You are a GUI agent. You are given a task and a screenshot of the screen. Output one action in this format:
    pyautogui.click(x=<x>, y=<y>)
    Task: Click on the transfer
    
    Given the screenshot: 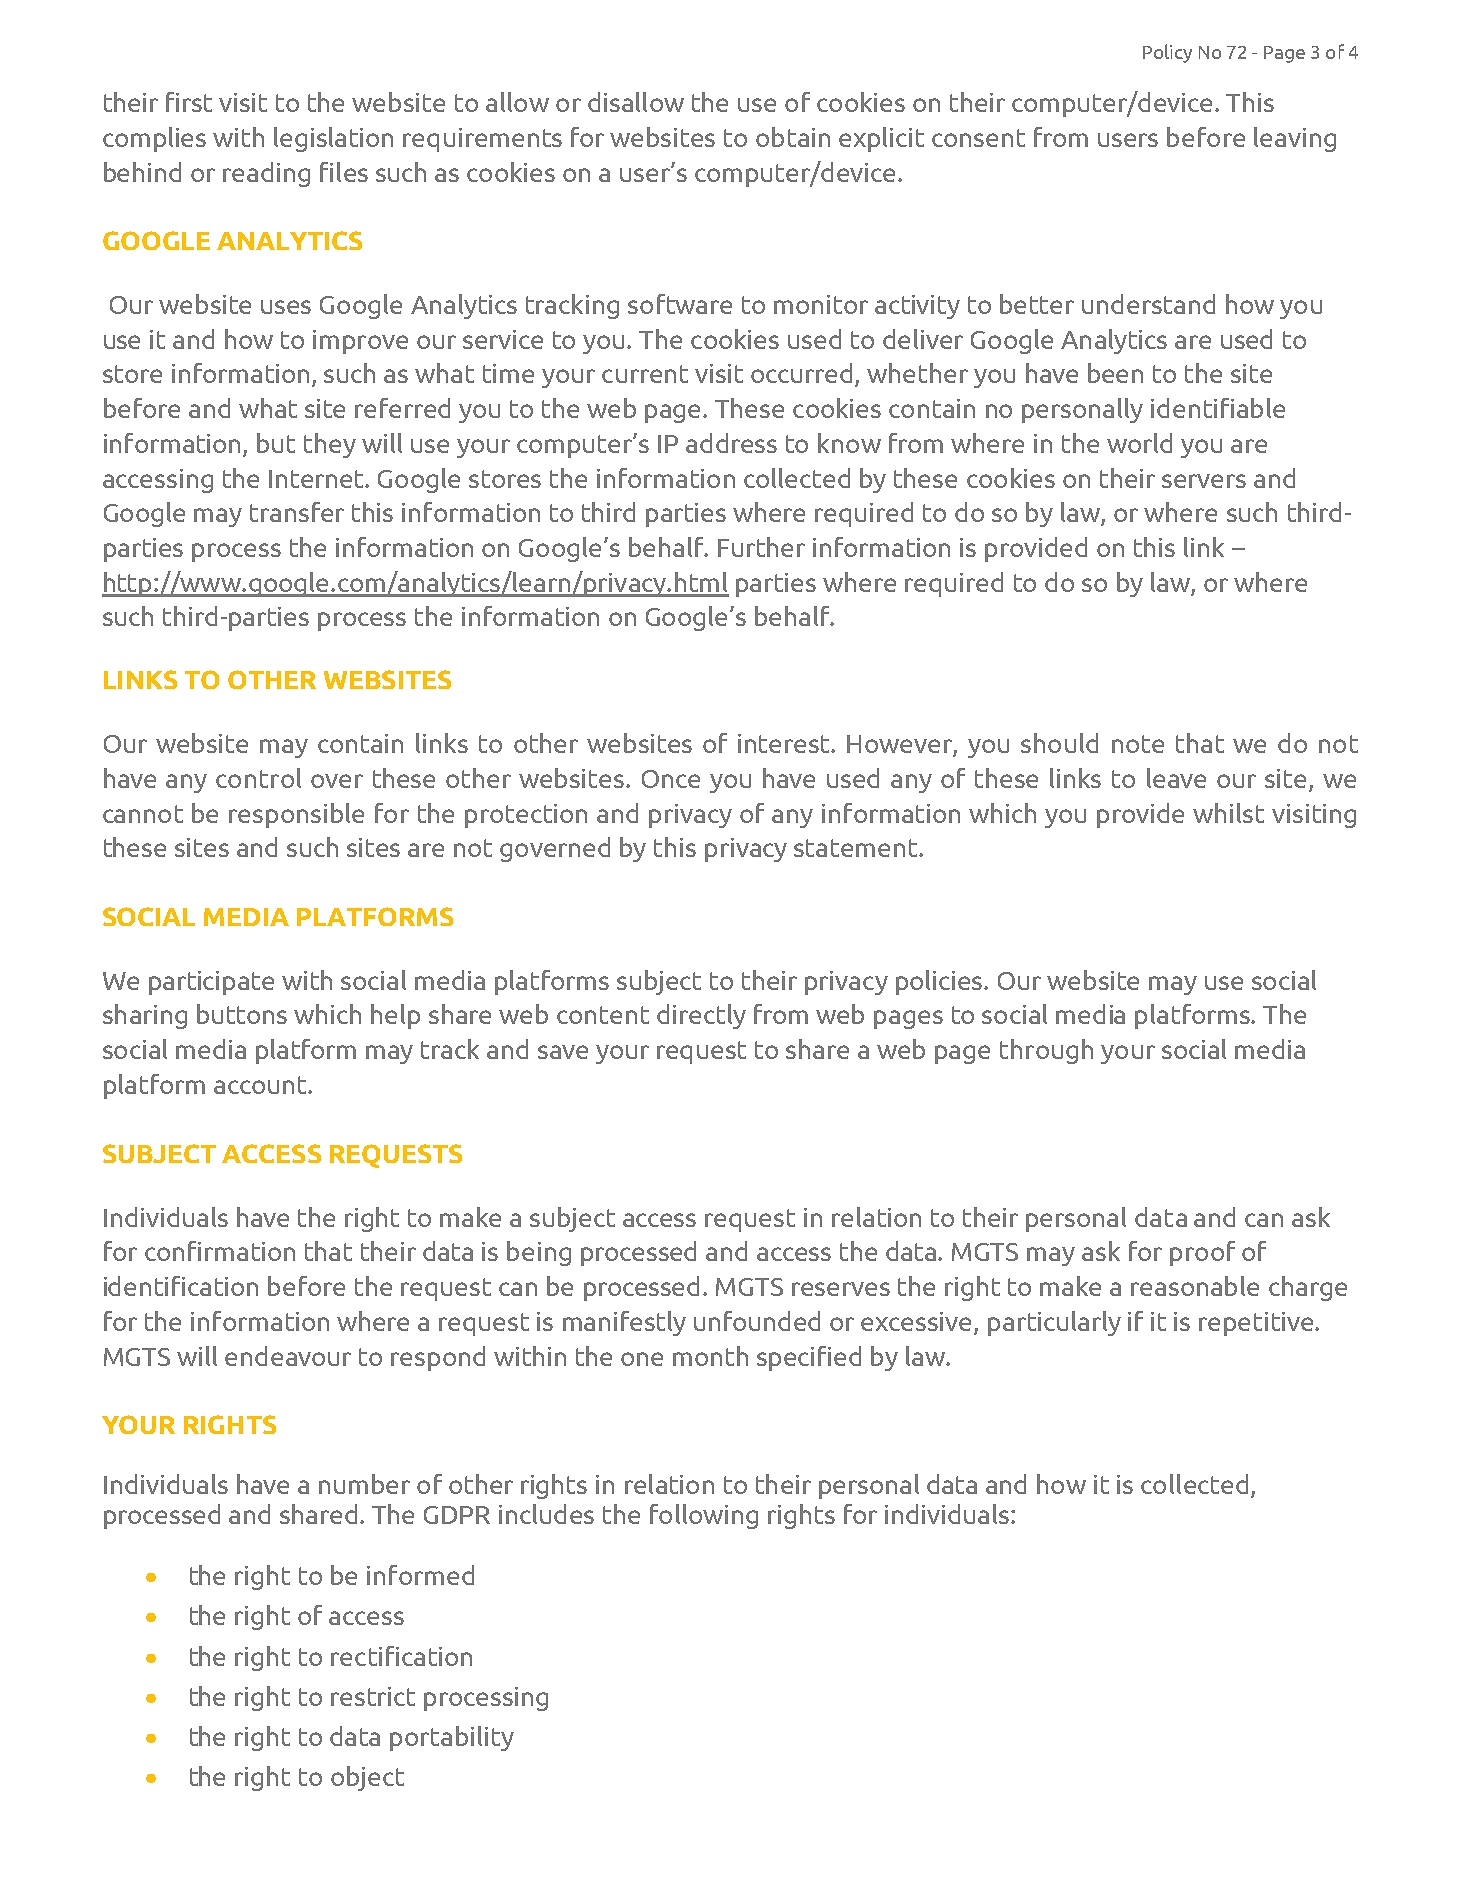 What is the action you would take?
    pyautogui.click(x=297, y=512)
